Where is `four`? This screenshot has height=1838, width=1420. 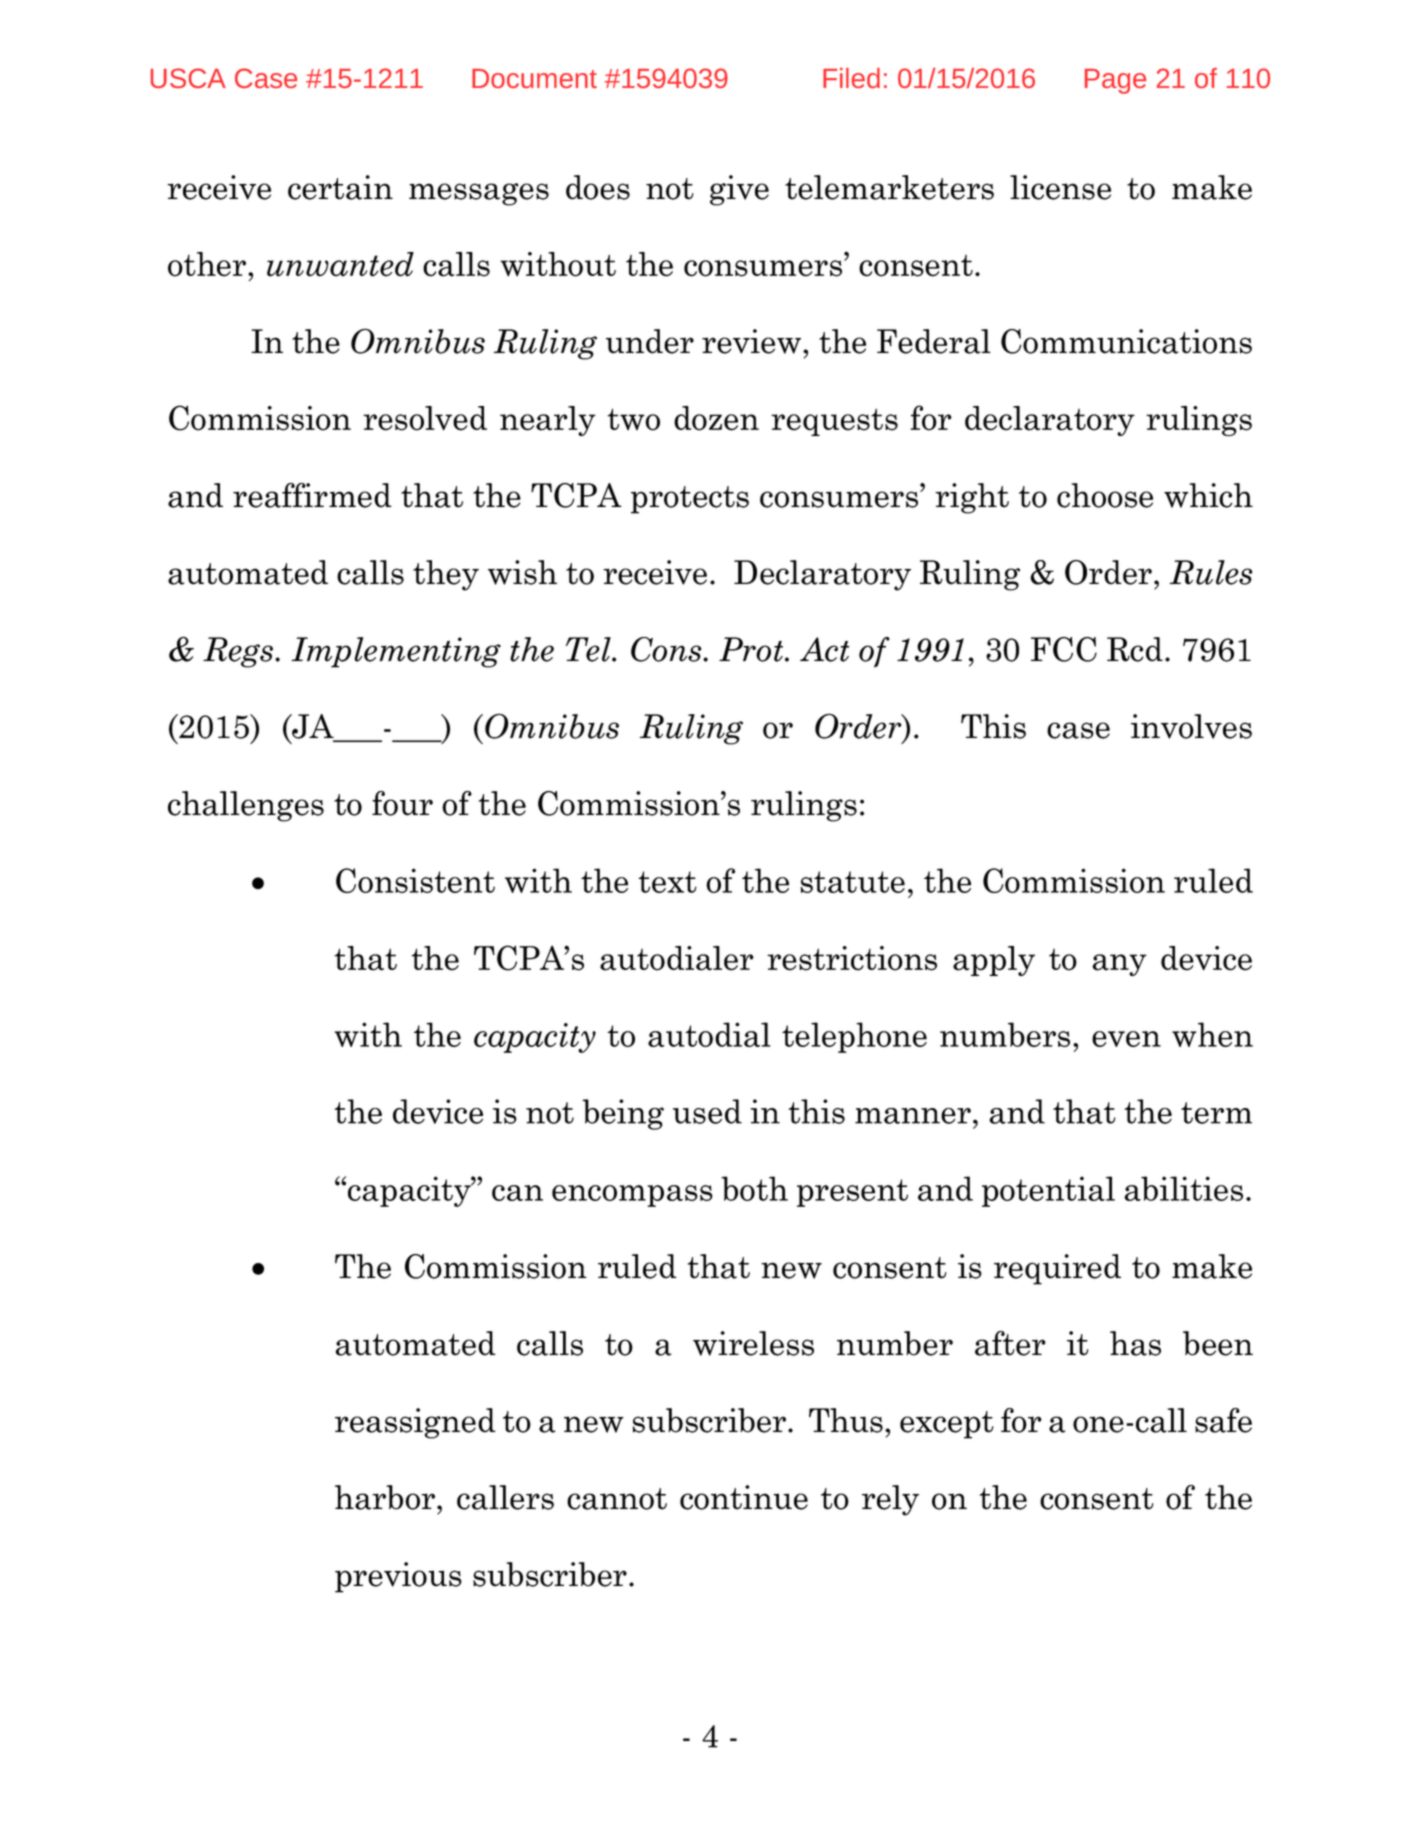
four is located at coordinates (402, 803).
